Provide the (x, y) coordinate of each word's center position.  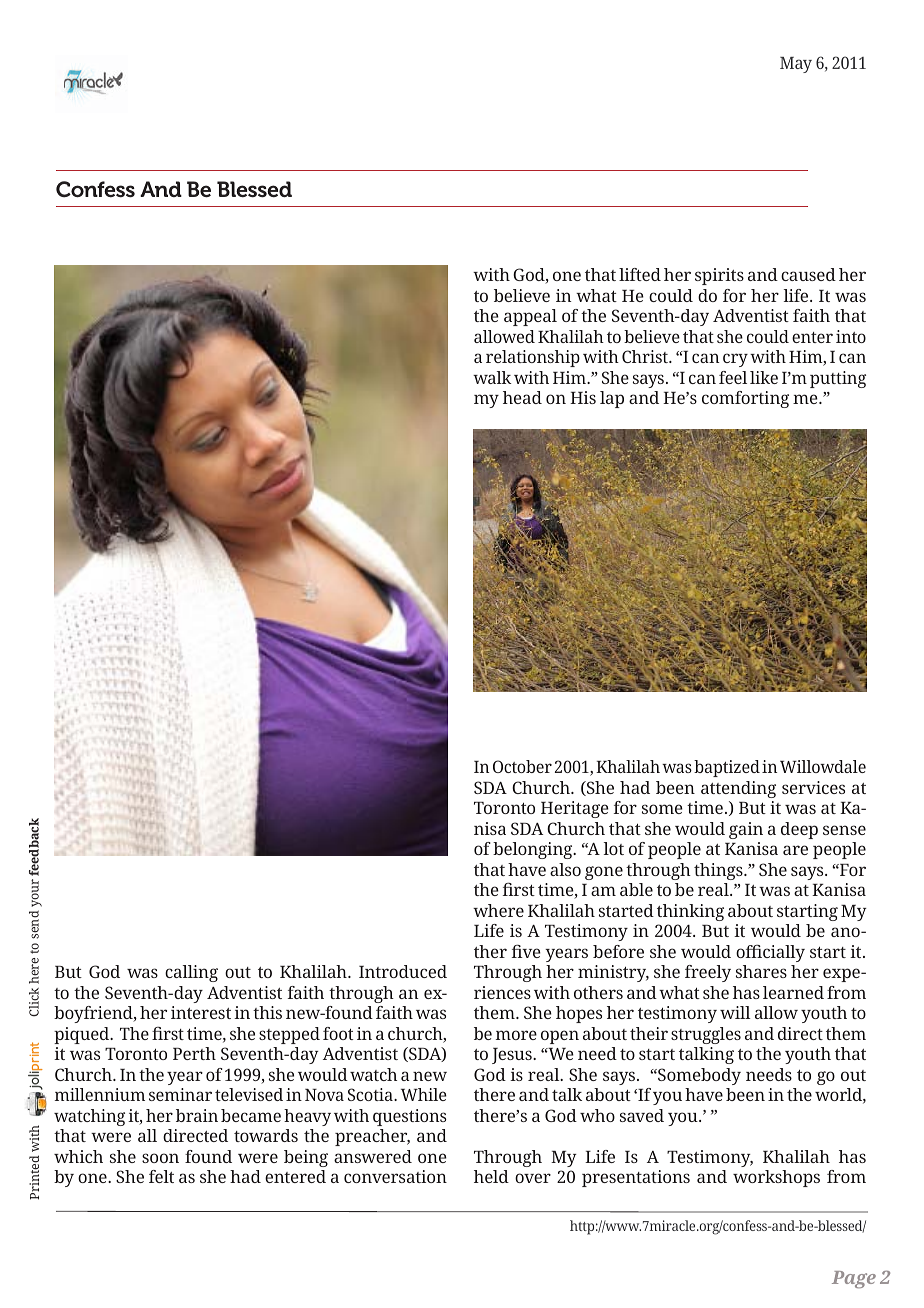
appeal (530, 317)
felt (161, 1176)
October (522, 766)
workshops (776, 1178)
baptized (727, 768)
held (491, 1176)
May (796, 65)
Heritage (575, 809)
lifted (640, 274)
